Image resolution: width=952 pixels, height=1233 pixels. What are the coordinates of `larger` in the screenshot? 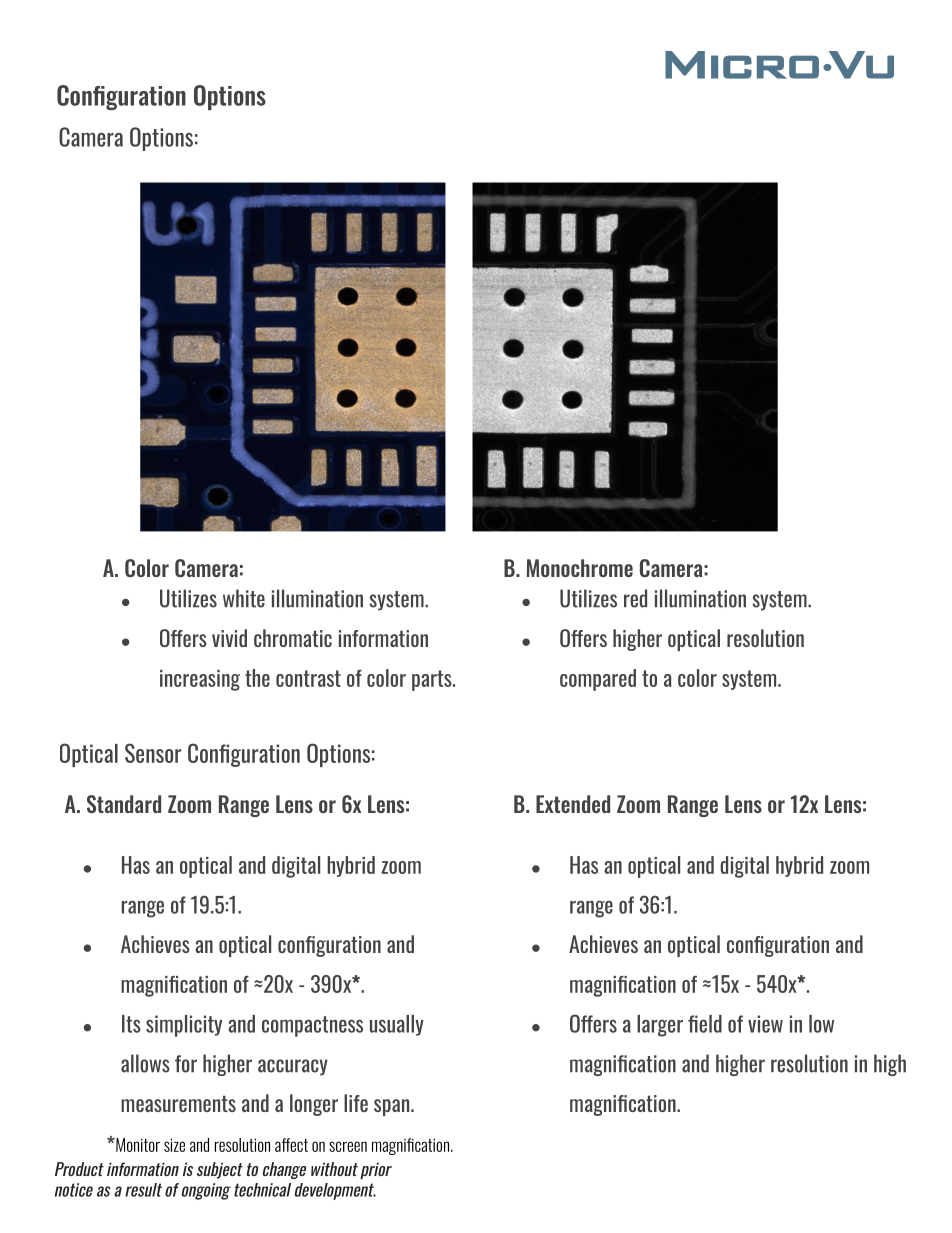 It's located at (660, 1026).
